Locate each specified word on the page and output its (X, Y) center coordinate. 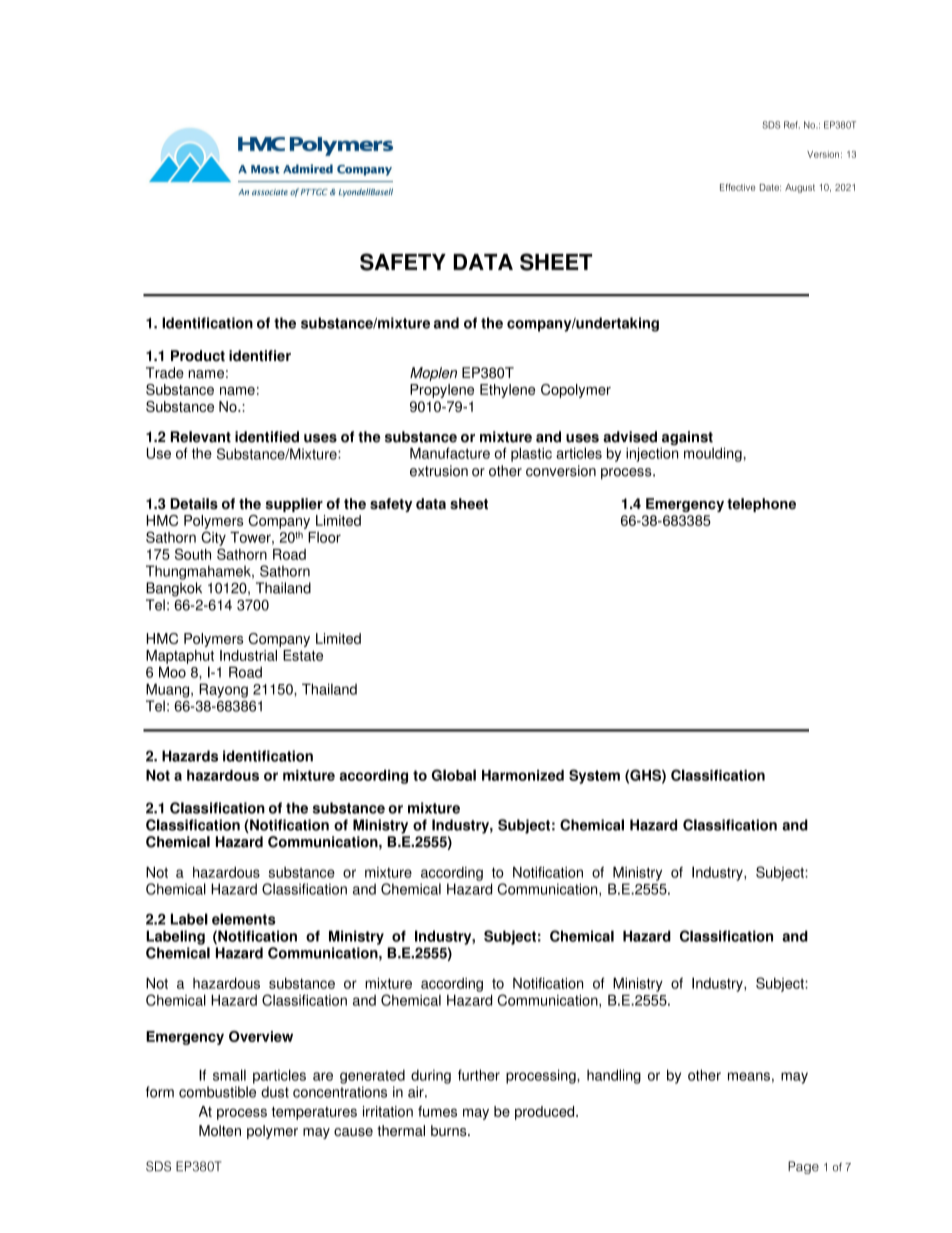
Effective (737, 187)
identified (267, 437)
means (749, 1076)
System (594, 776)
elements (243, 919)
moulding (713, 454)
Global (454, 775)
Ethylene (507, 391)
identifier (260, 356)
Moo (172, 672)
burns (450, 1130)
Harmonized (523, 775)
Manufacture (450, 453)
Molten (220, 1130)
